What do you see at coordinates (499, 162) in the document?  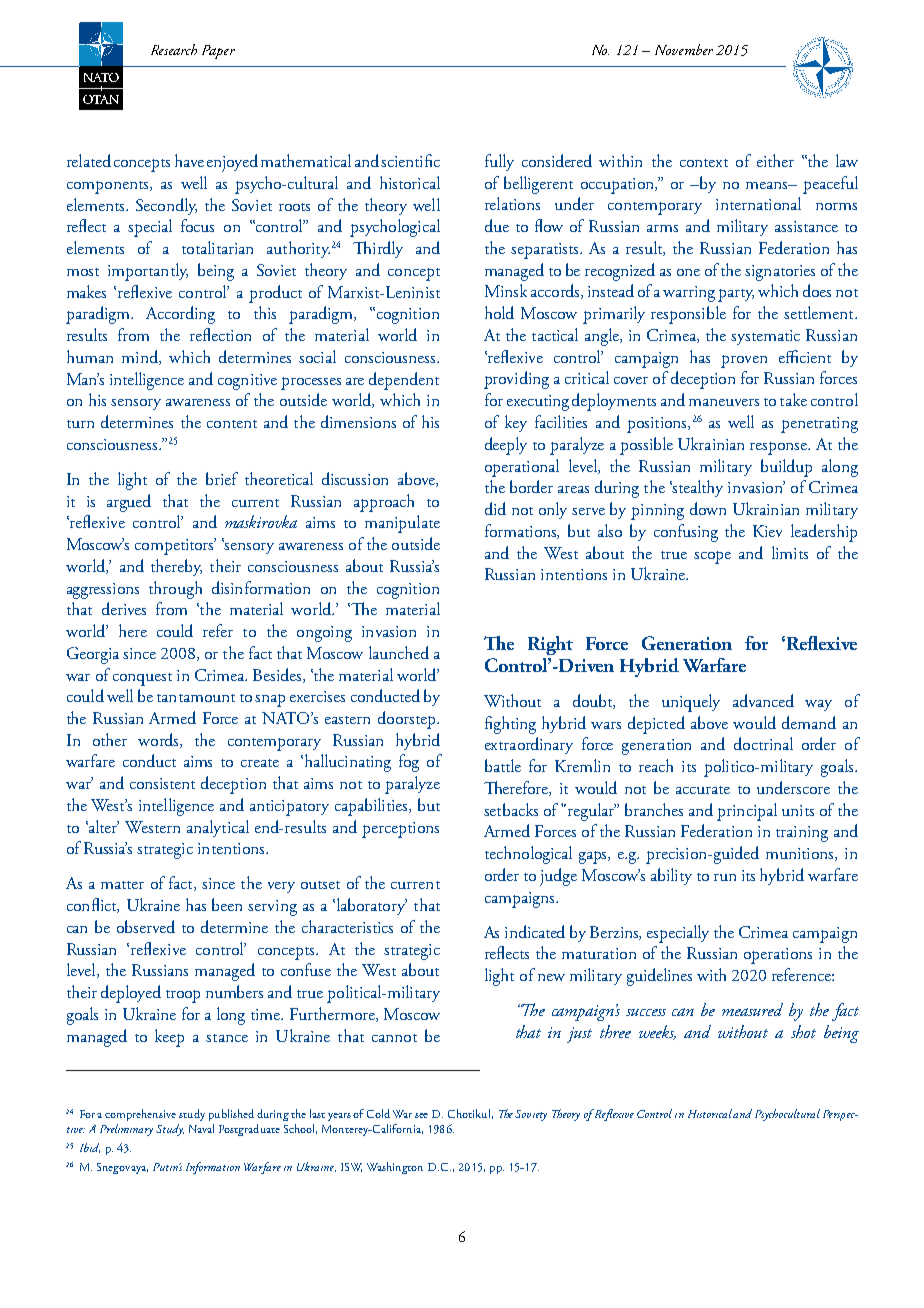 I see `fully` at bounding box center [499, 162].
